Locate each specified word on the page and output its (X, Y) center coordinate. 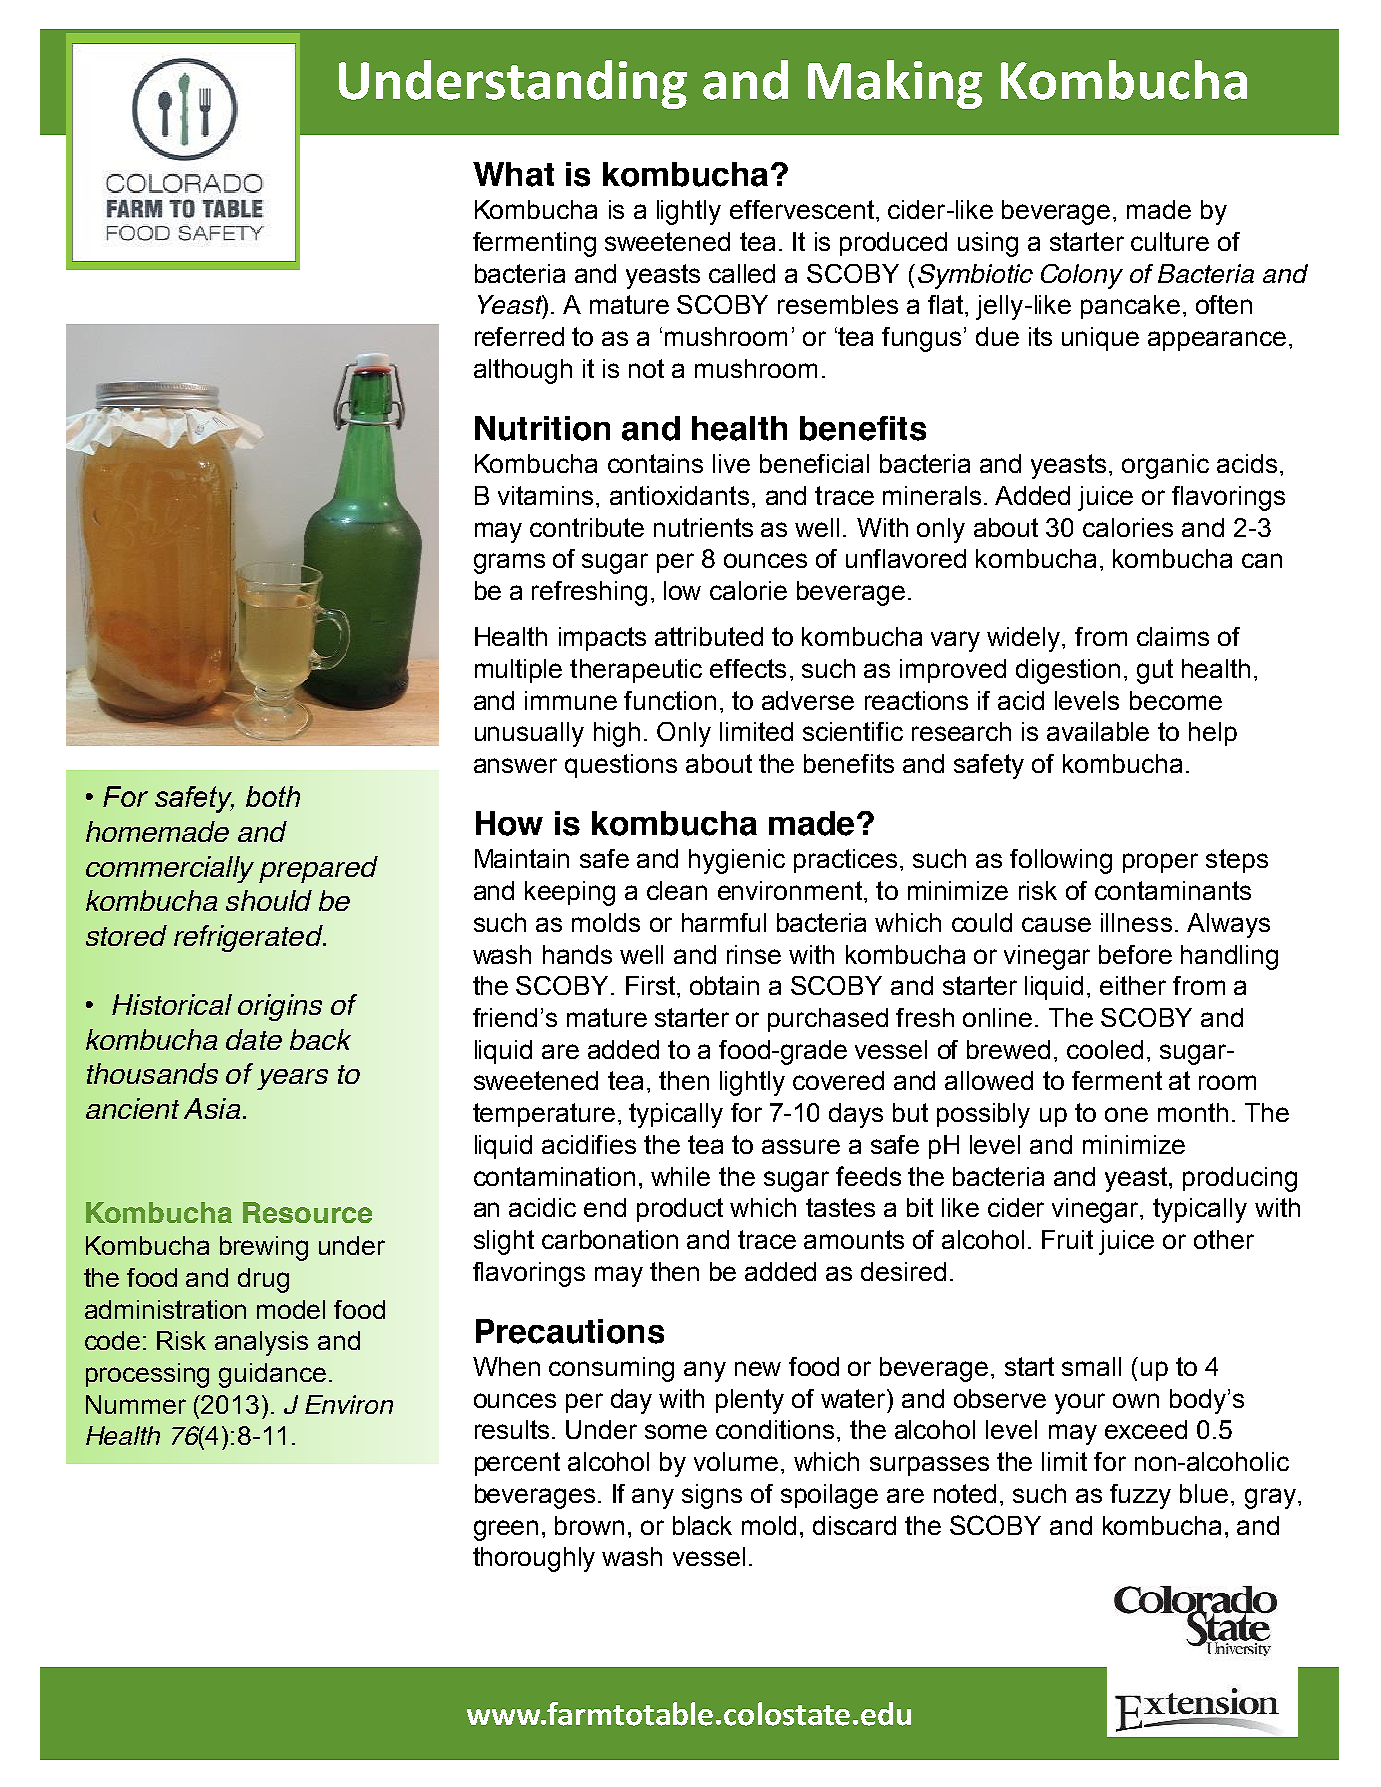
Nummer (136, 1404)
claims (1173, 636)
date (254, 1039)
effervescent (803, 209)
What (513, 174)
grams (509, 563)
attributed (709, 636)
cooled (1105, 1049)
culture (1170, 241)
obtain (724, 985)
